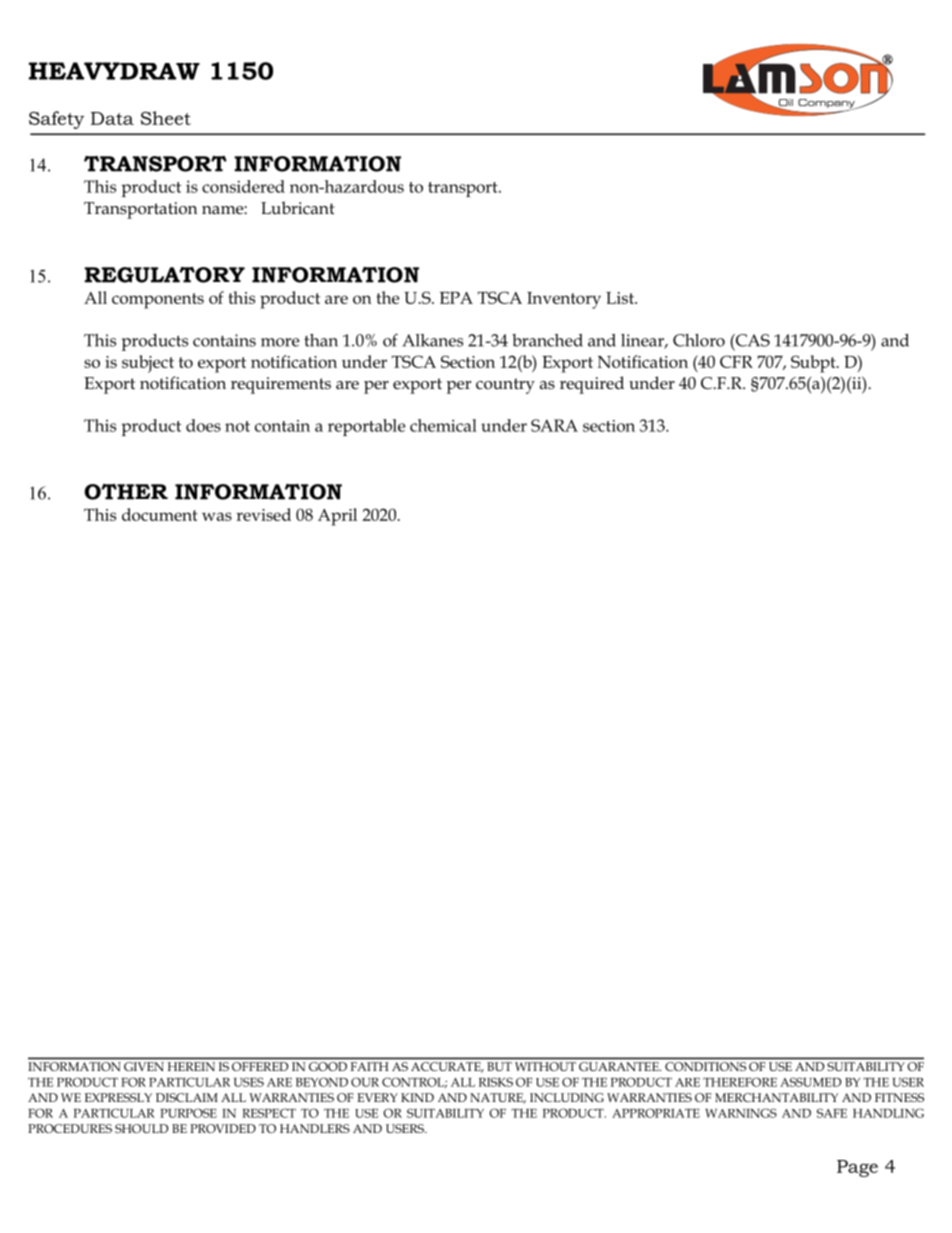 The width and height of the screenshot is (952, 1233). What do you see at coordinates (141, 1128) in the screenshot?
I see `SHOULD` at bounding box center [141, 1128].
